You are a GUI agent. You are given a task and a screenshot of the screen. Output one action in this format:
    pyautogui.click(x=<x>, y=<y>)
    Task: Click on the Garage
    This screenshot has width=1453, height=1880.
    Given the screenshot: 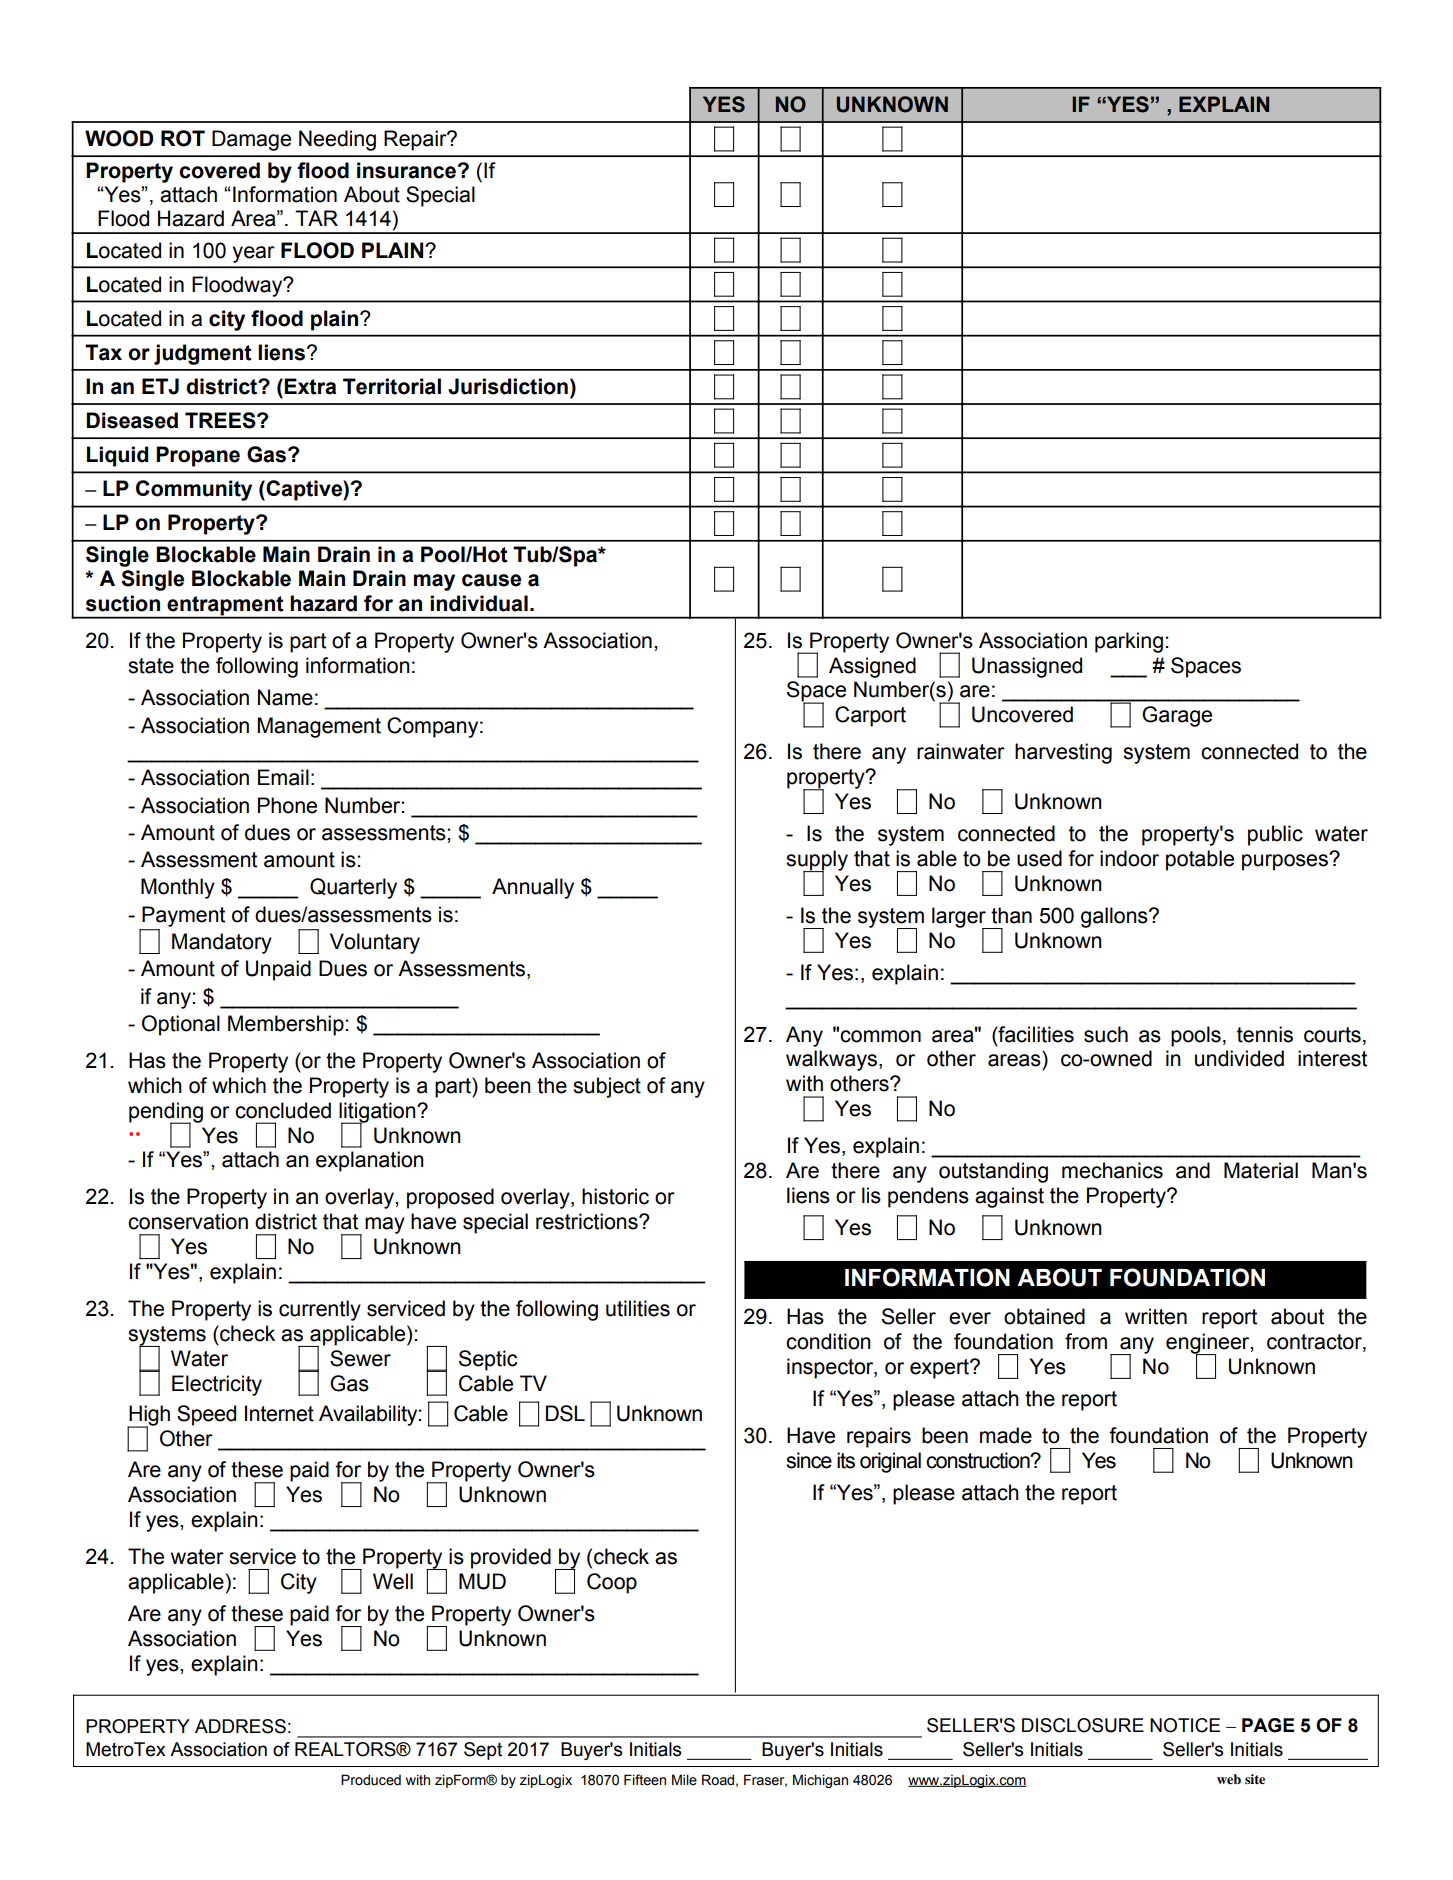 What is the action you would take?
    pyautogui.click(x=1177, y=716)
